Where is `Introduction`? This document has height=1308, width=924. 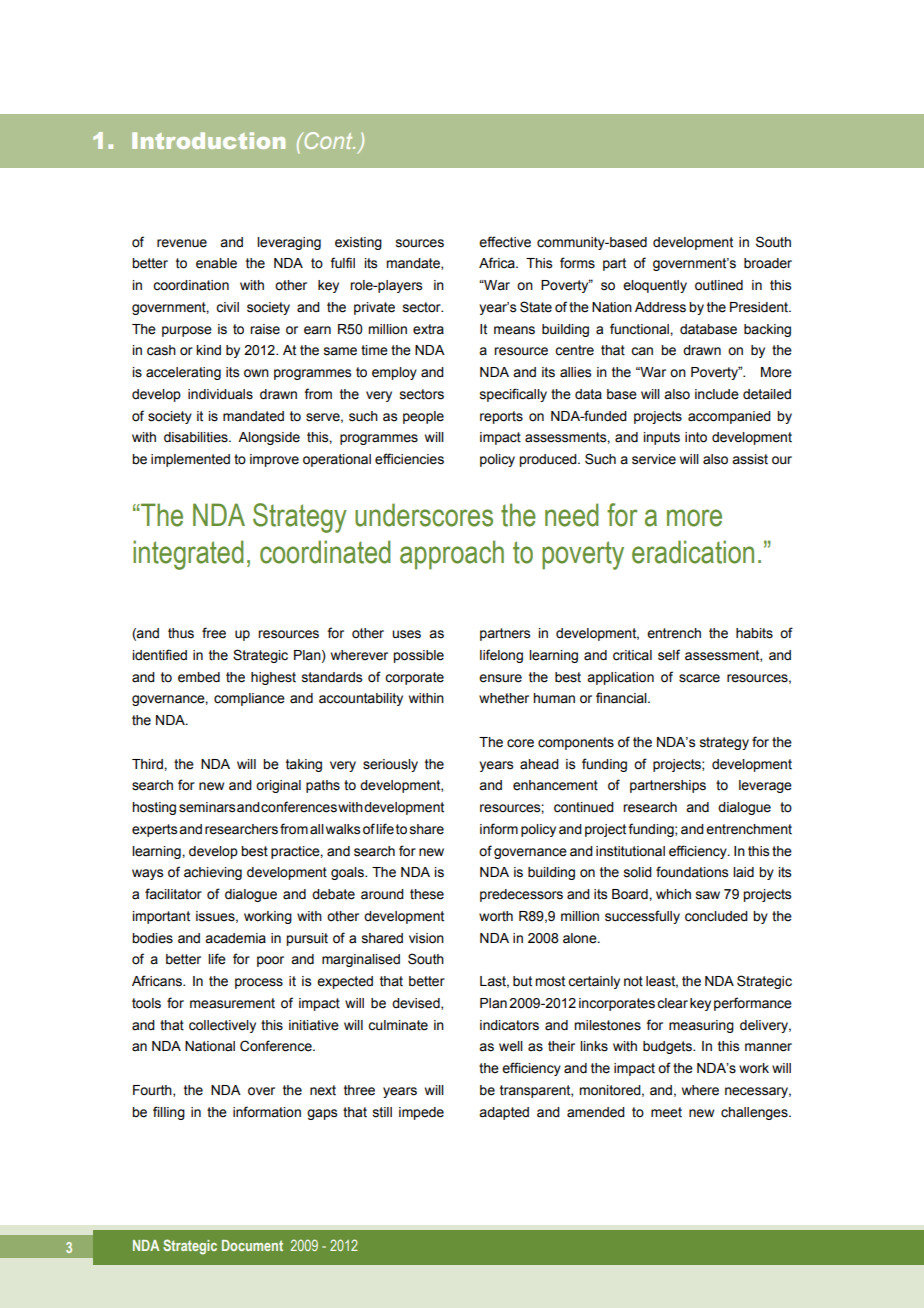 Introduction is located at coordinates (208, 140).
